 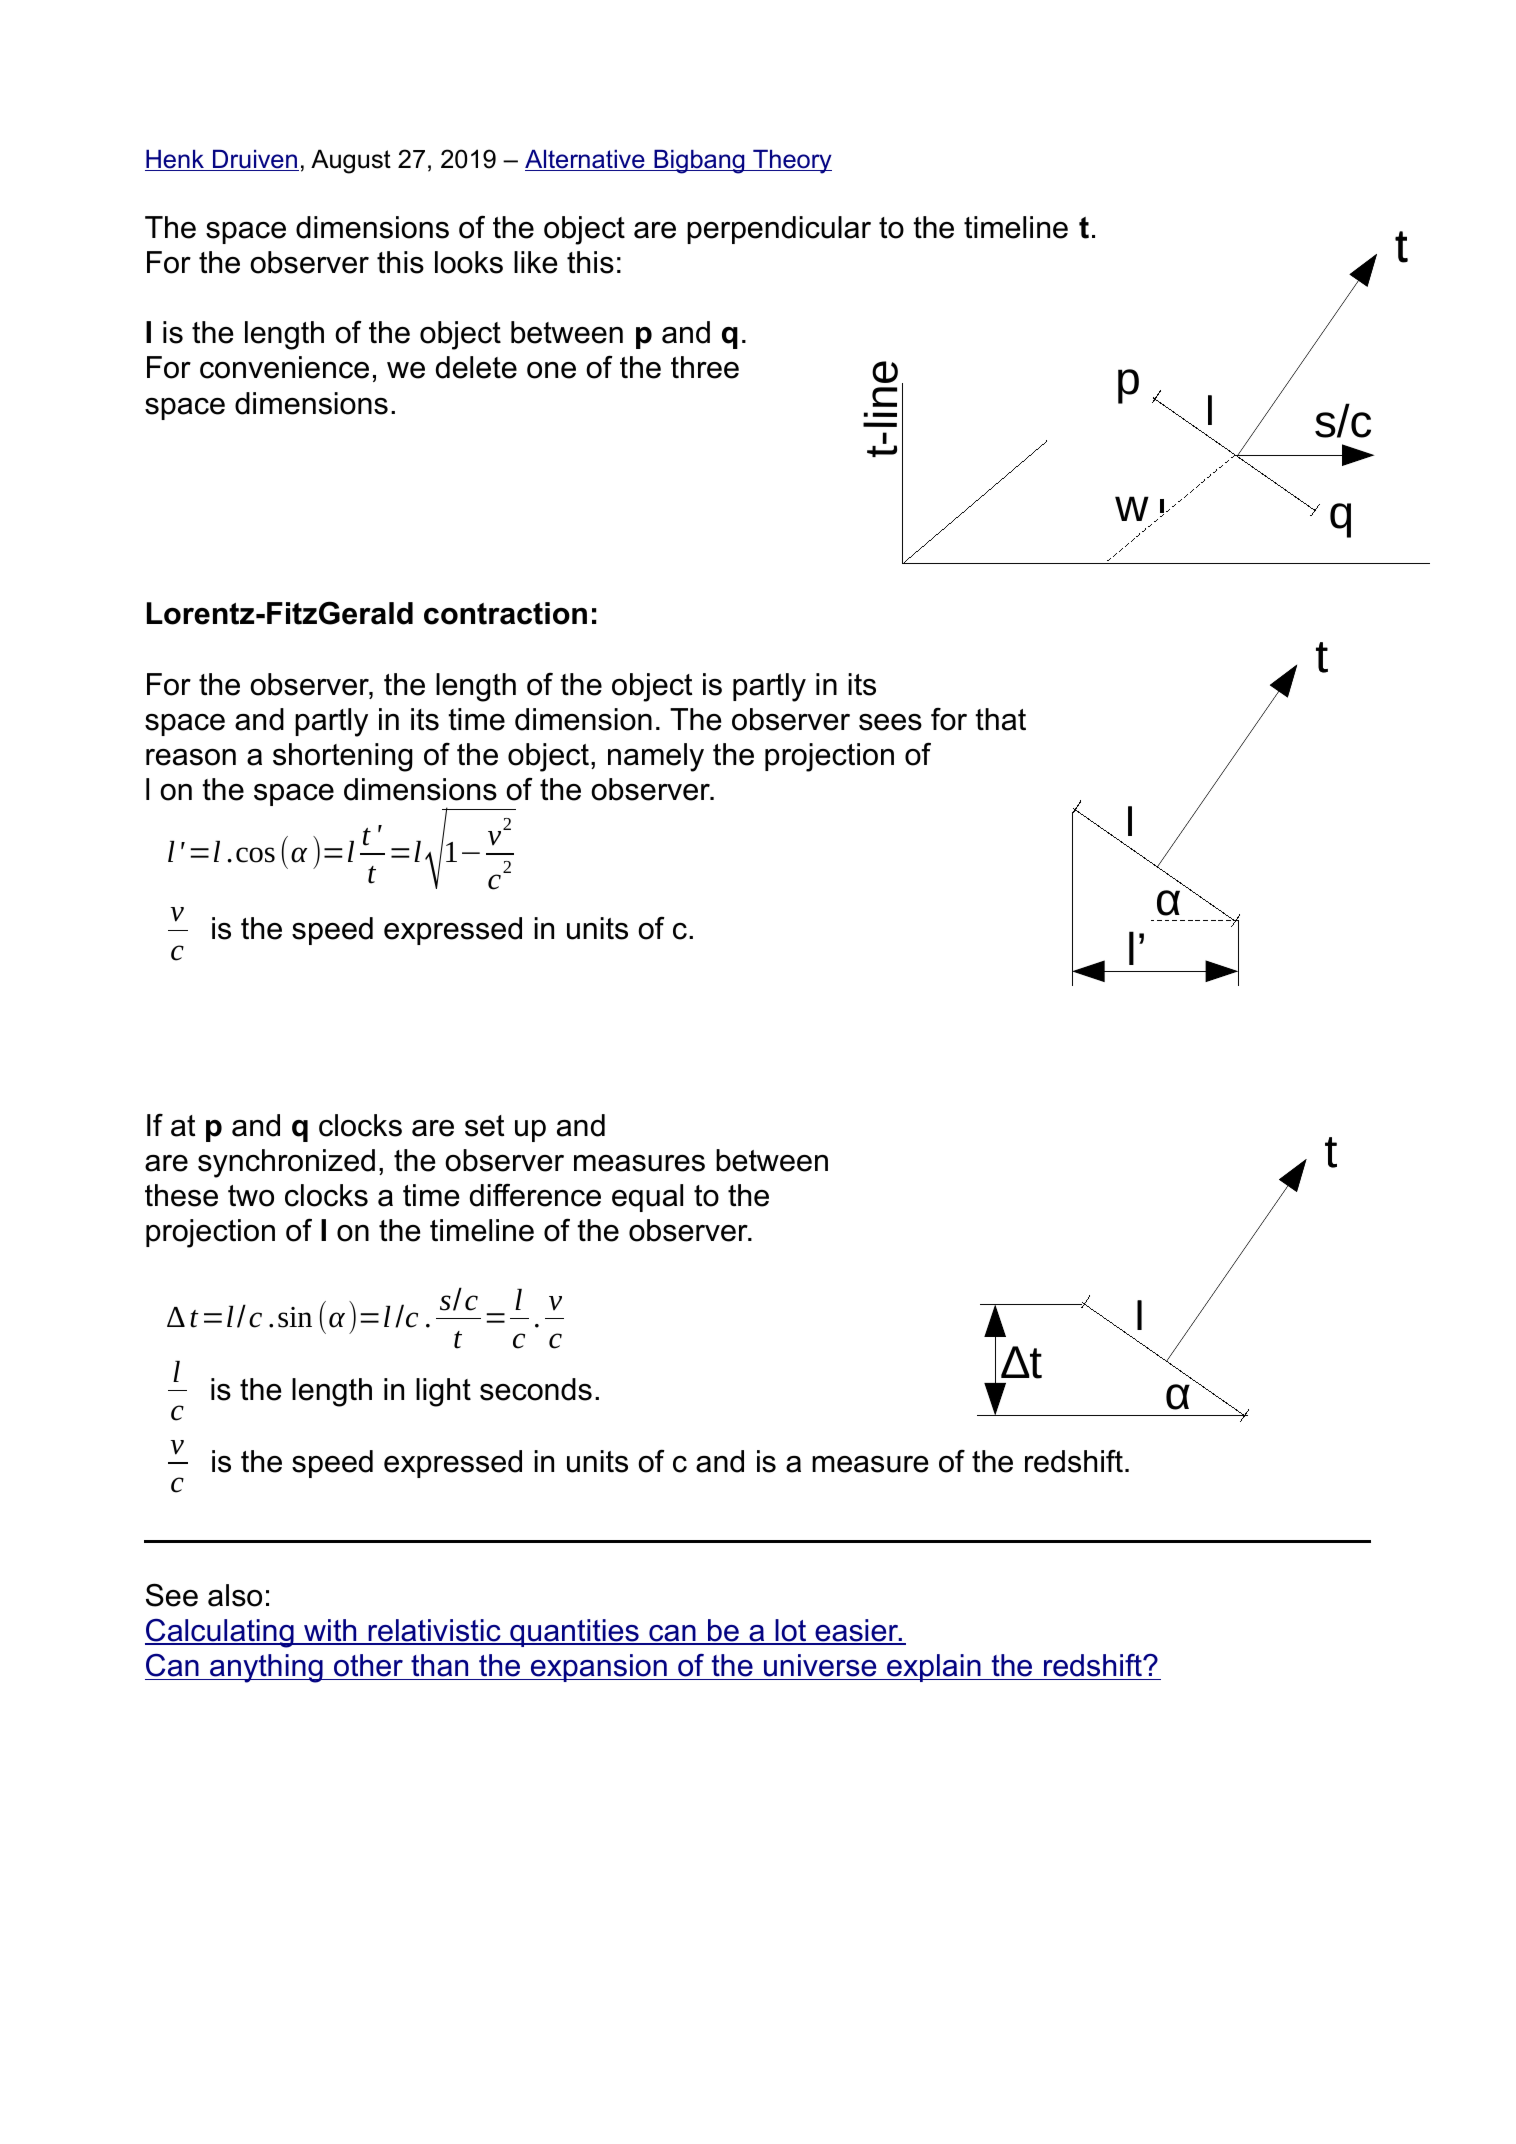 I want to click on sin, so click(x=295, y=1317).
